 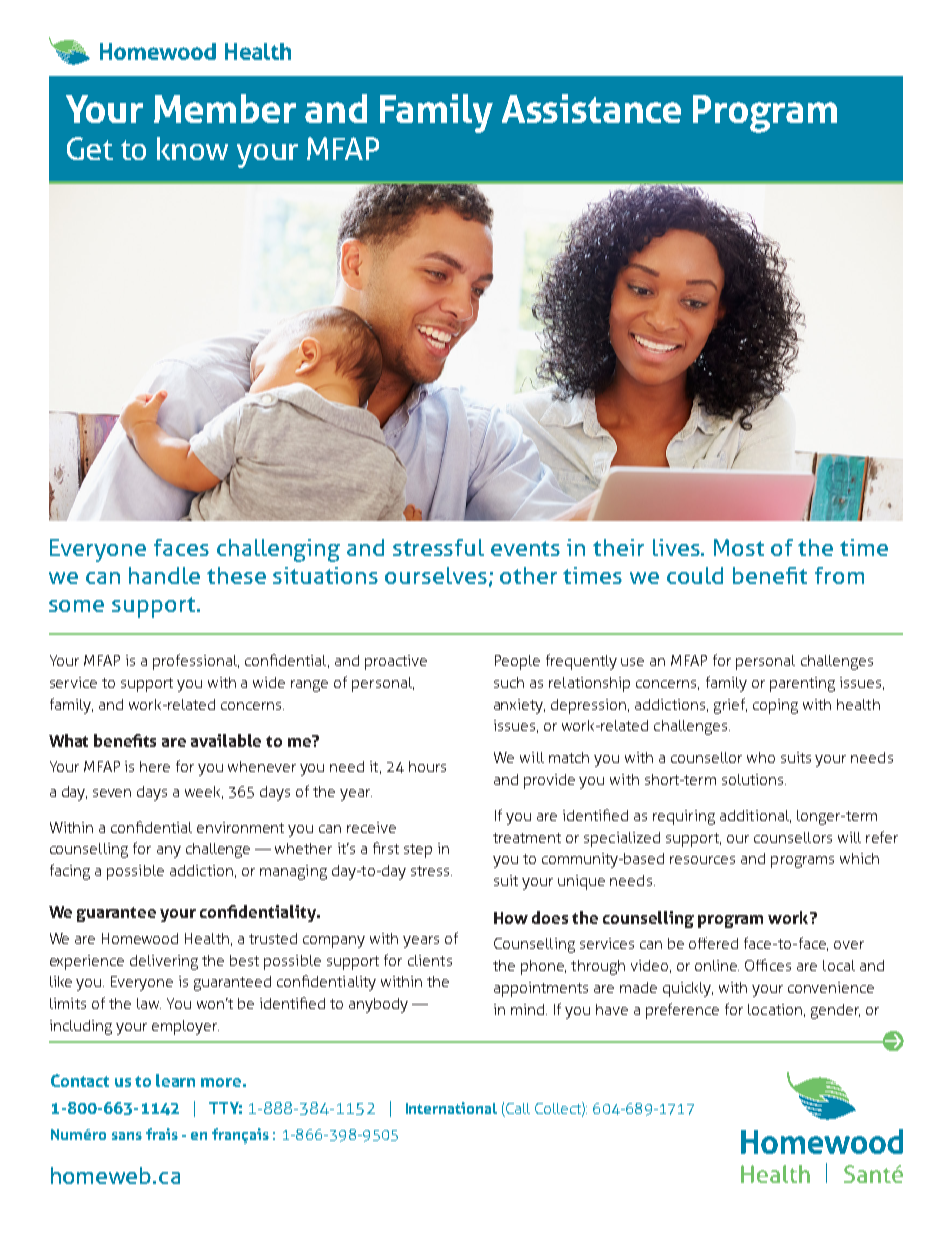 I want to click on handle, so click(x=164, y=575).
